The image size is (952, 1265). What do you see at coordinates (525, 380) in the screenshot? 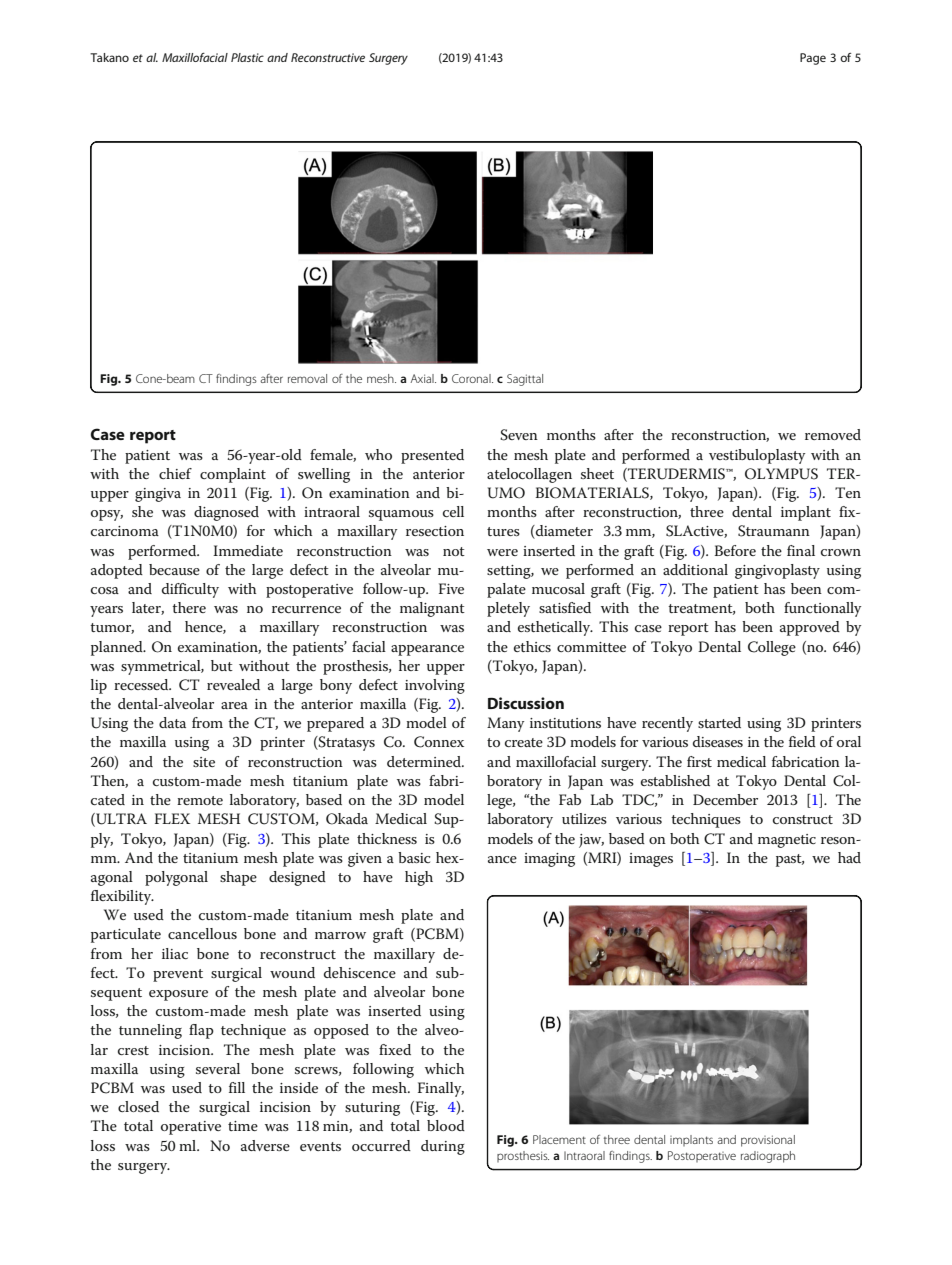
I see `Sagittal` at bounding box center [525, 380].
